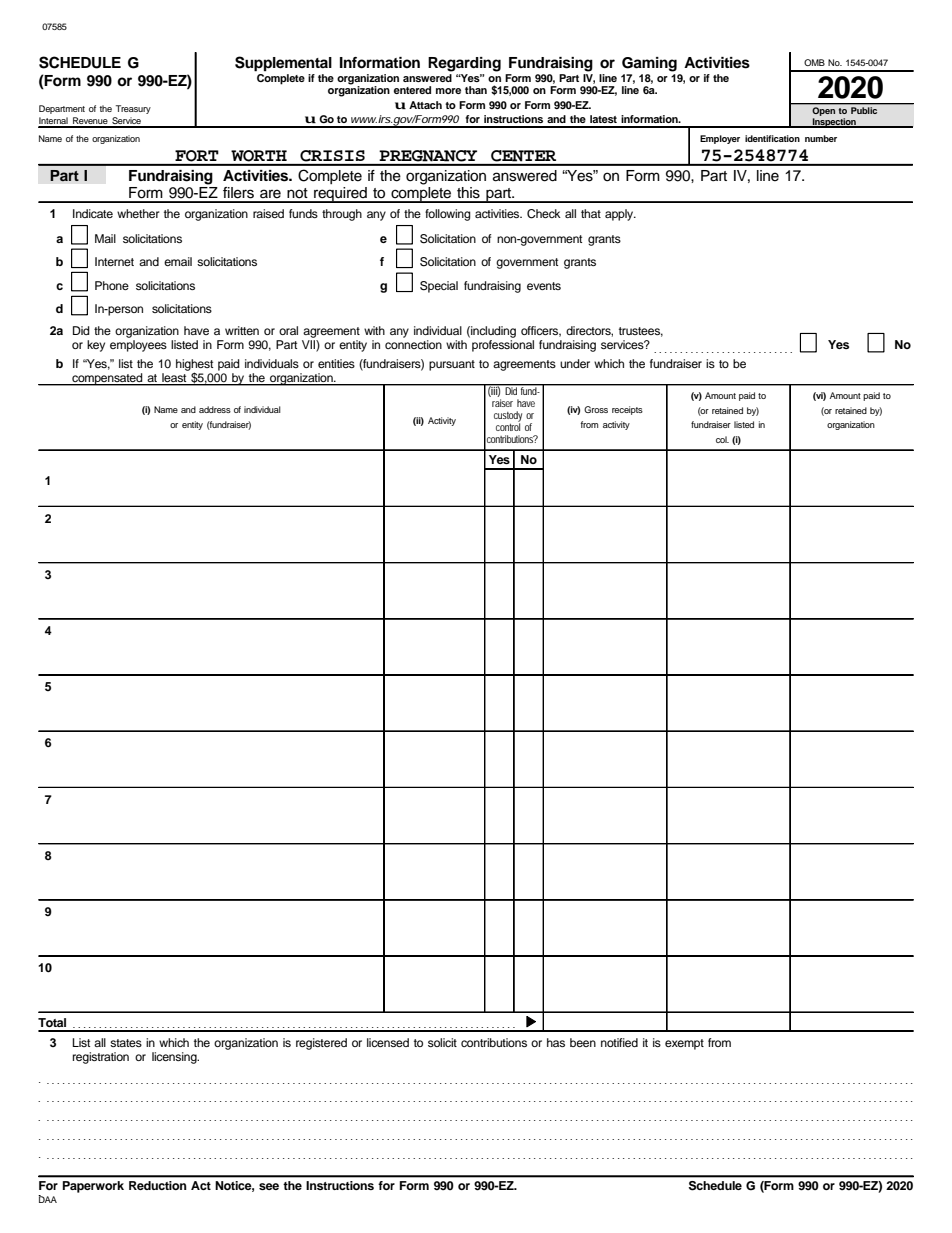 The image size is (952, 1233). Describe the element at coordinates (215, 409) in the image. I see `address` at that location.
